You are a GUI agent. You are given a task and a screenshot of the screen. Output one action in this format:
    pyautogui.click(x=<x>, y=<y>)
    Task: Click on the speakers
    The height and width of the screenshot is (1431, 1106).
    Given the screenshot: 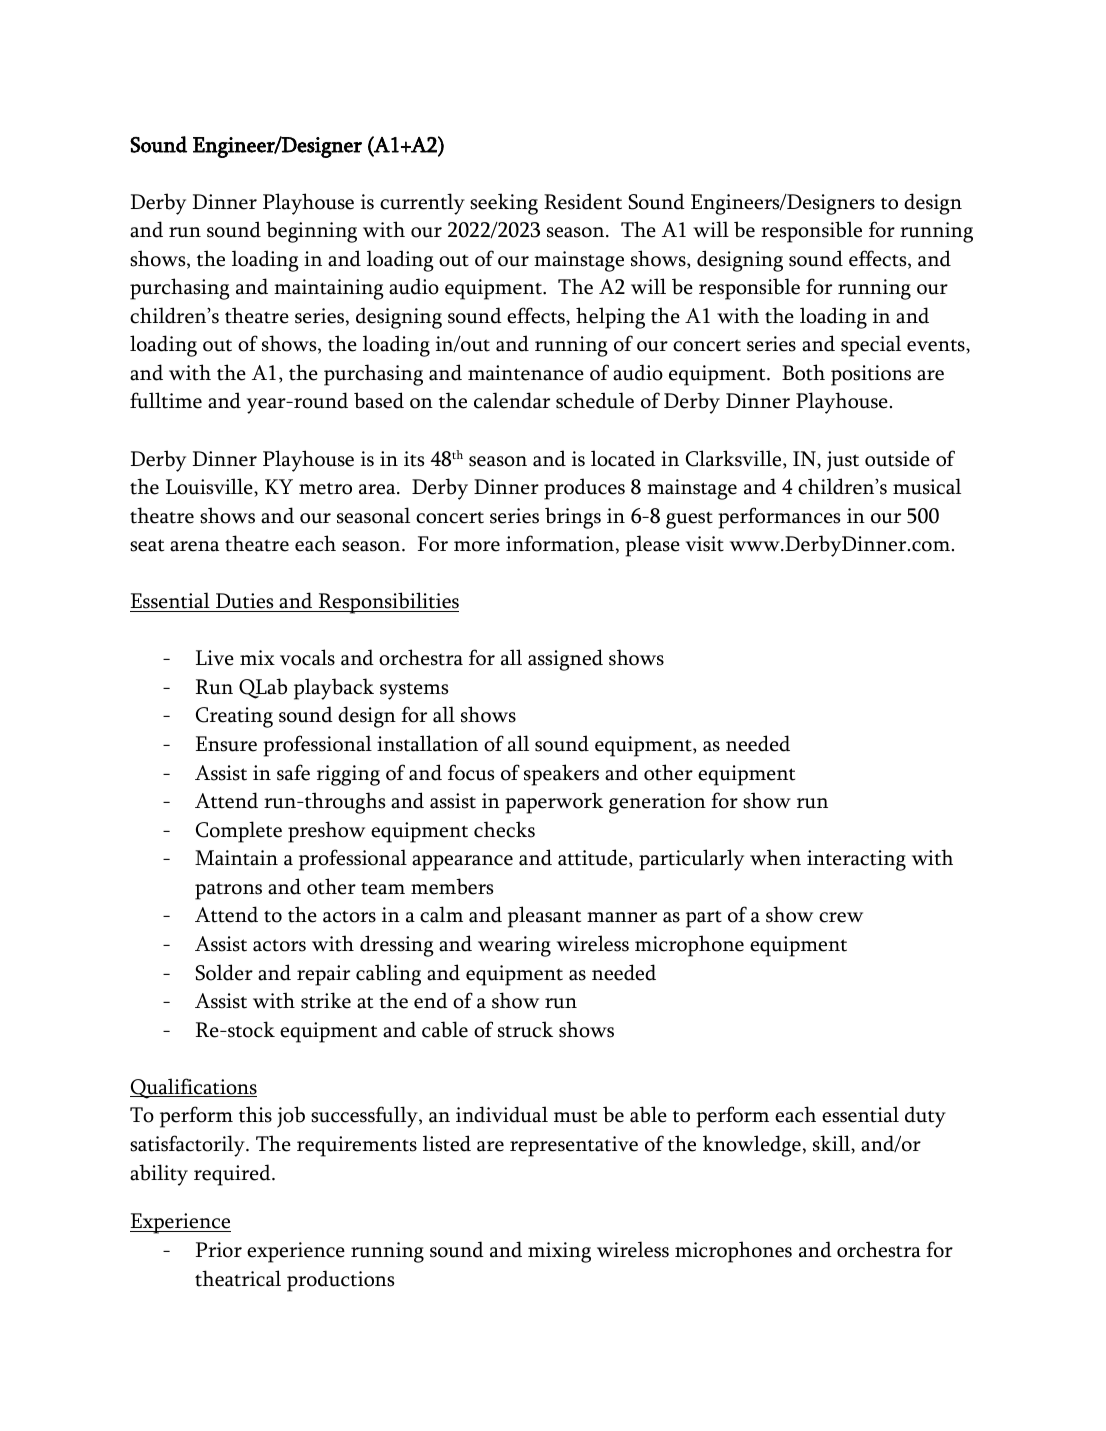 What is the action you would take?
    pyautogui.click(x=561, y=775)
